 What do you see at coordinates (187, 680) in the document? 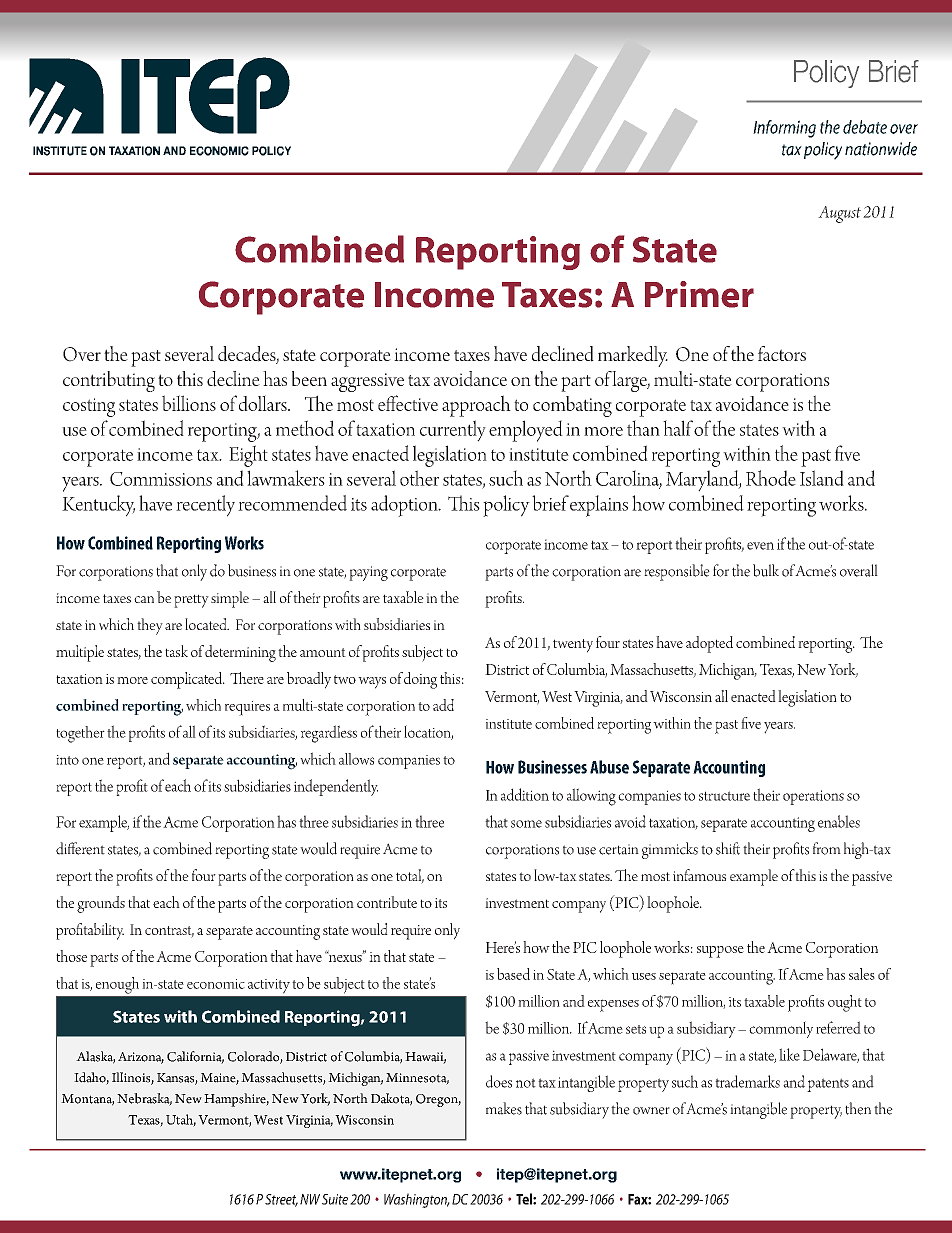
I see `complicated` at bounding box center [187, 680].
